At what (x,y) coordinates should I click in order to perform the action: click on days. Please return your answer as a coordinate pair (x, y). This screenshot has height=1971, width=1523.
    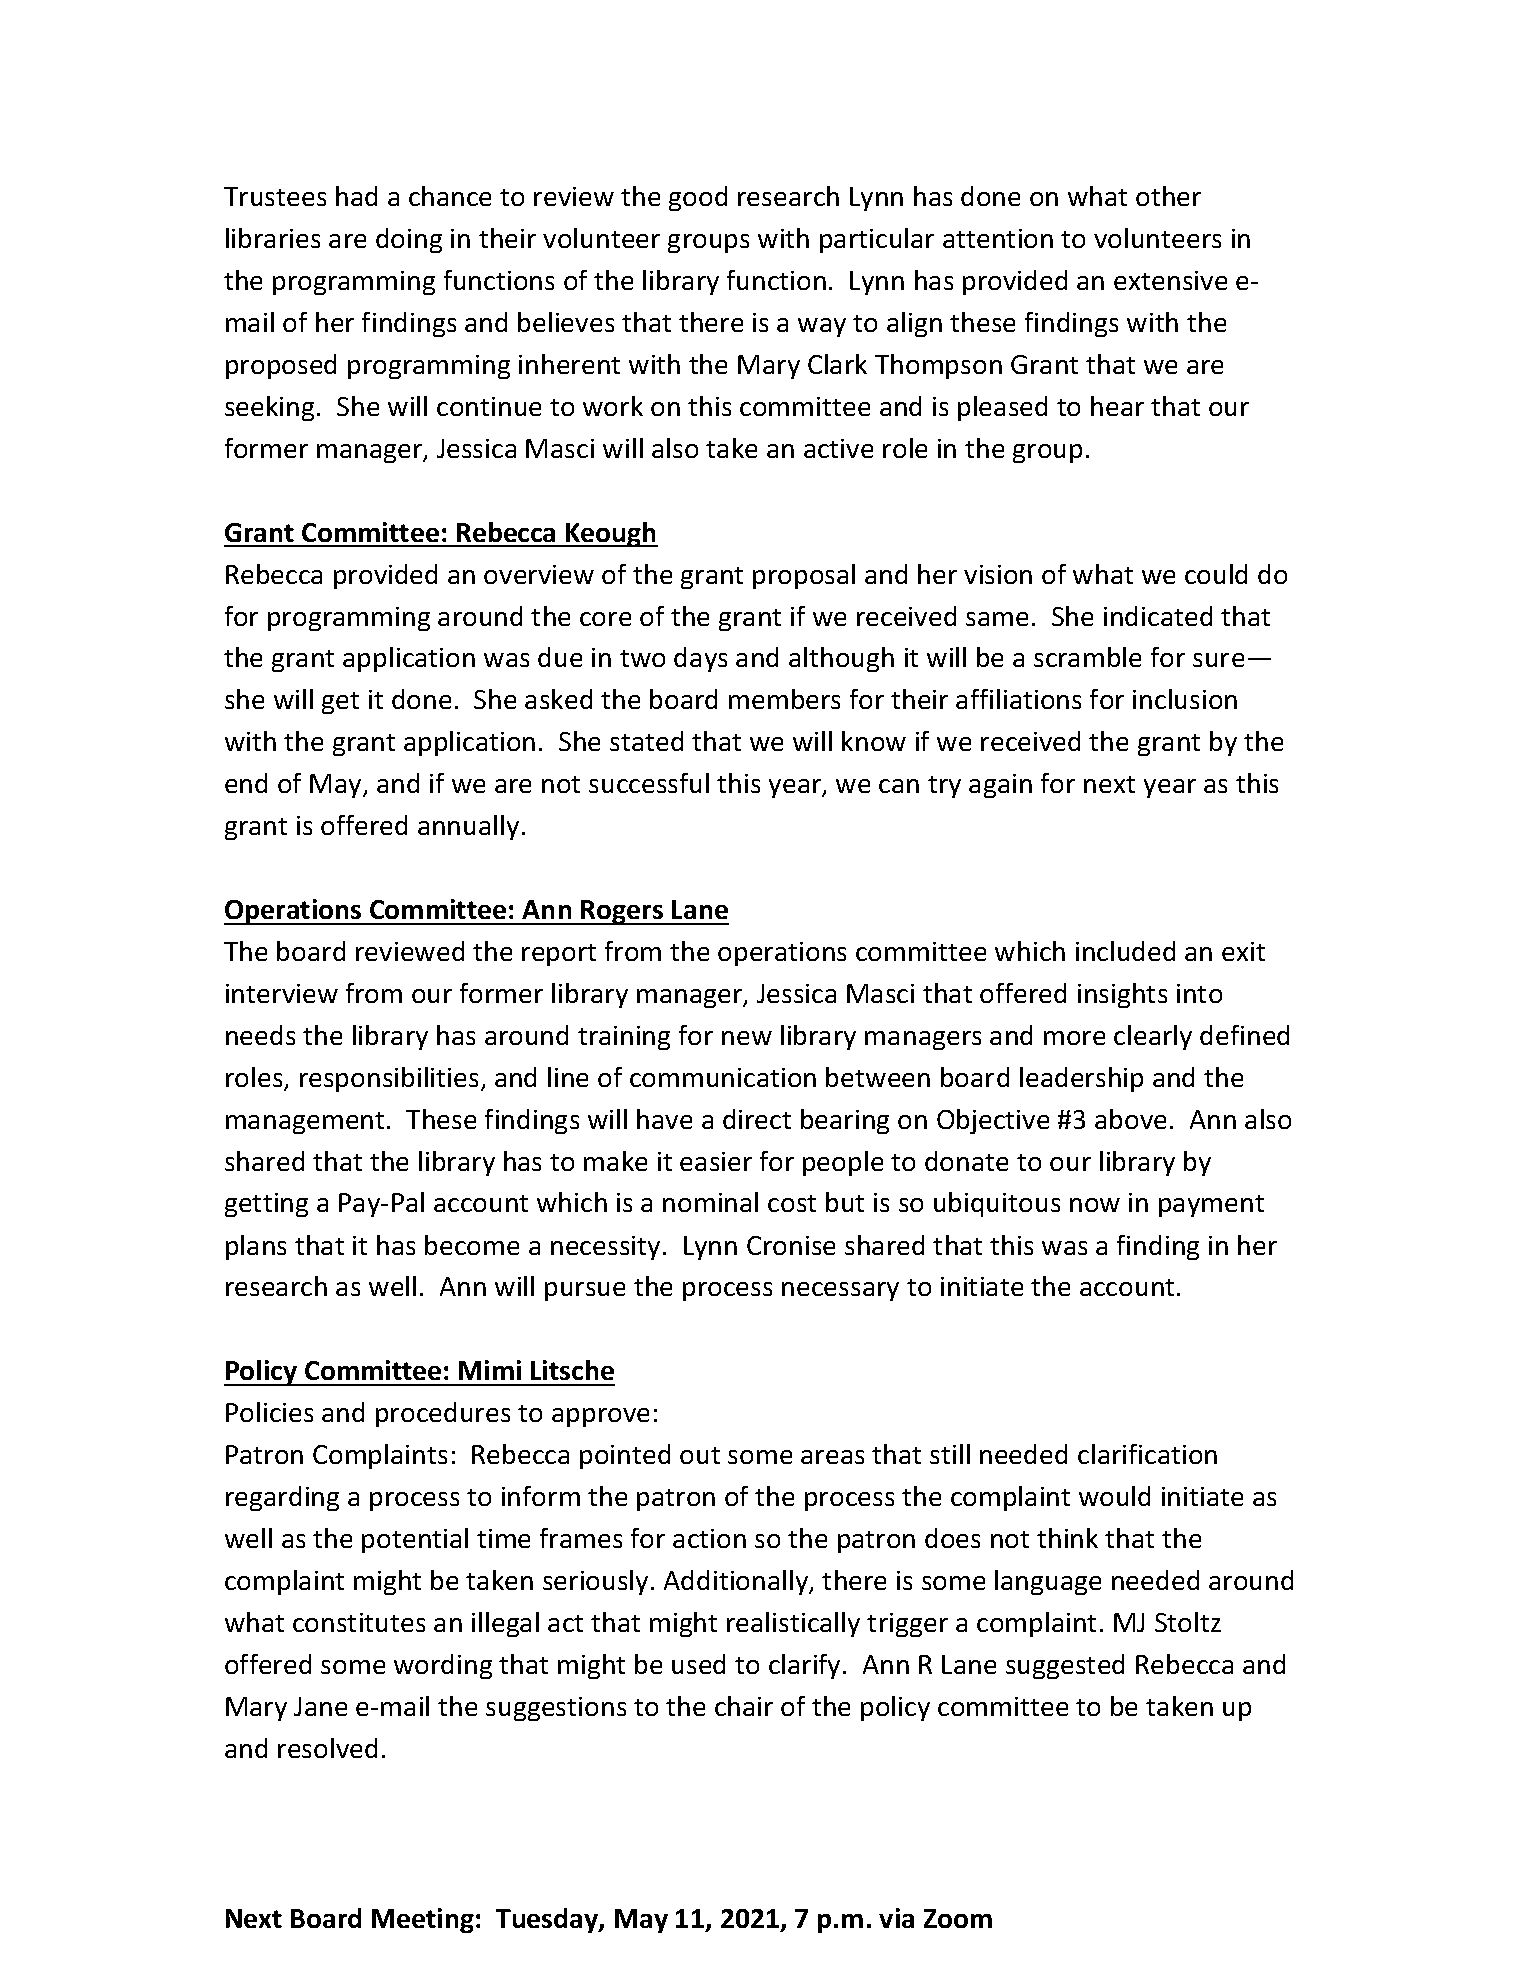
    Looking at the image, I should click on (700, 659).
